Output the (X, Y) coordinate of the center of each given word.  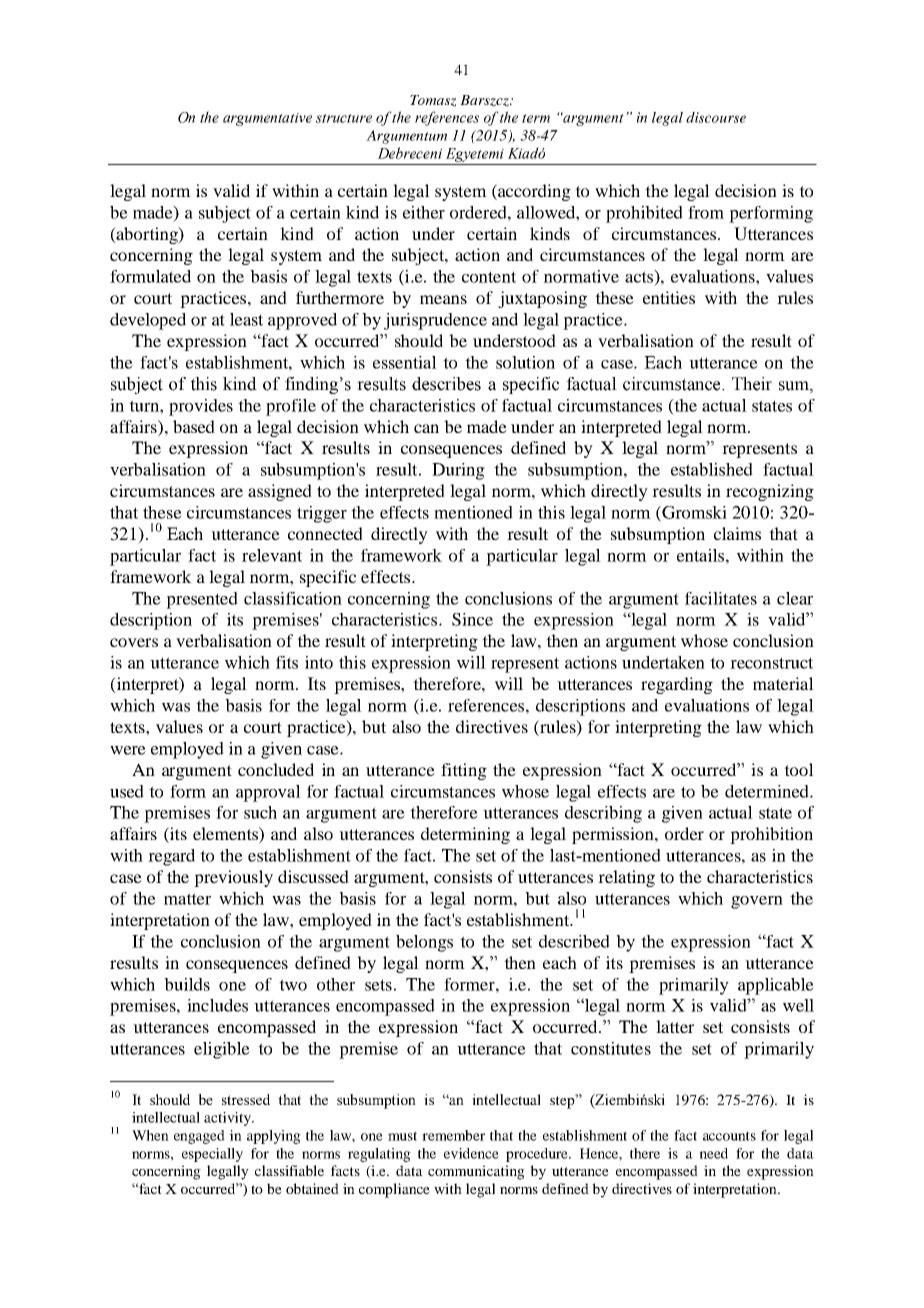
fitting (464, 771)
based (194, 426)
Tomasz (433, 101)
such (260, 812)
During (458, 471)
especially (212, 1155)
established (712, 469)
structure (344, 118)
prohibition (771, 835)
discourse (716, 117)
